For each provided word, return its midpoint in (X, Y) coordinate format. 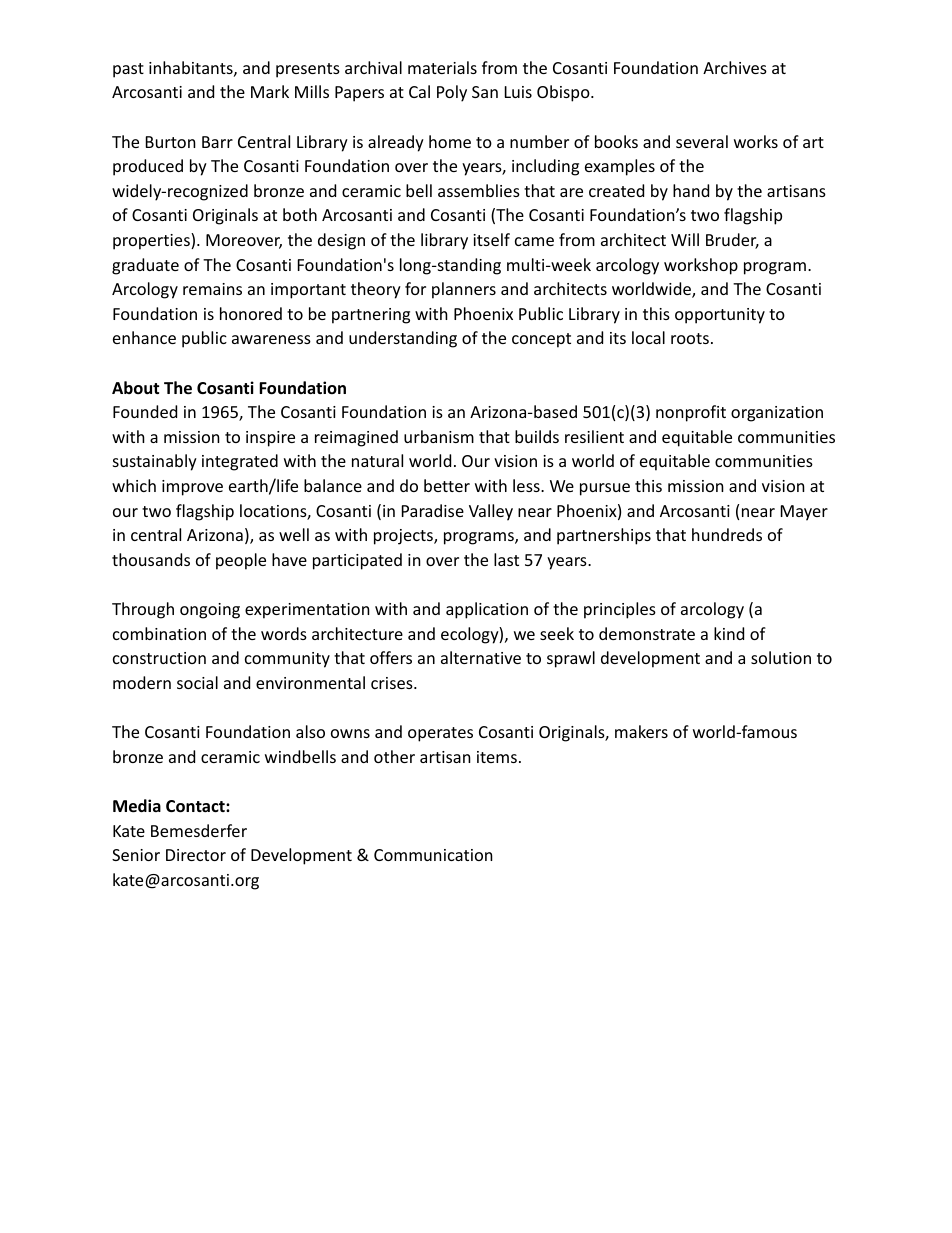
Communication (433, 855)
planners (464, 290)
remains (212, 289)
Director (196, 855)
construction (159, 658)
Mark (270, 91)
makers (641, 731)
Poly (452, 93)
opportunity (720, 316)
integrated (240, 462)
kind (729, 633)
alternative (481, 657)
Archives (735, 67)
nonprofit (691, 413)
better (447, 485)
